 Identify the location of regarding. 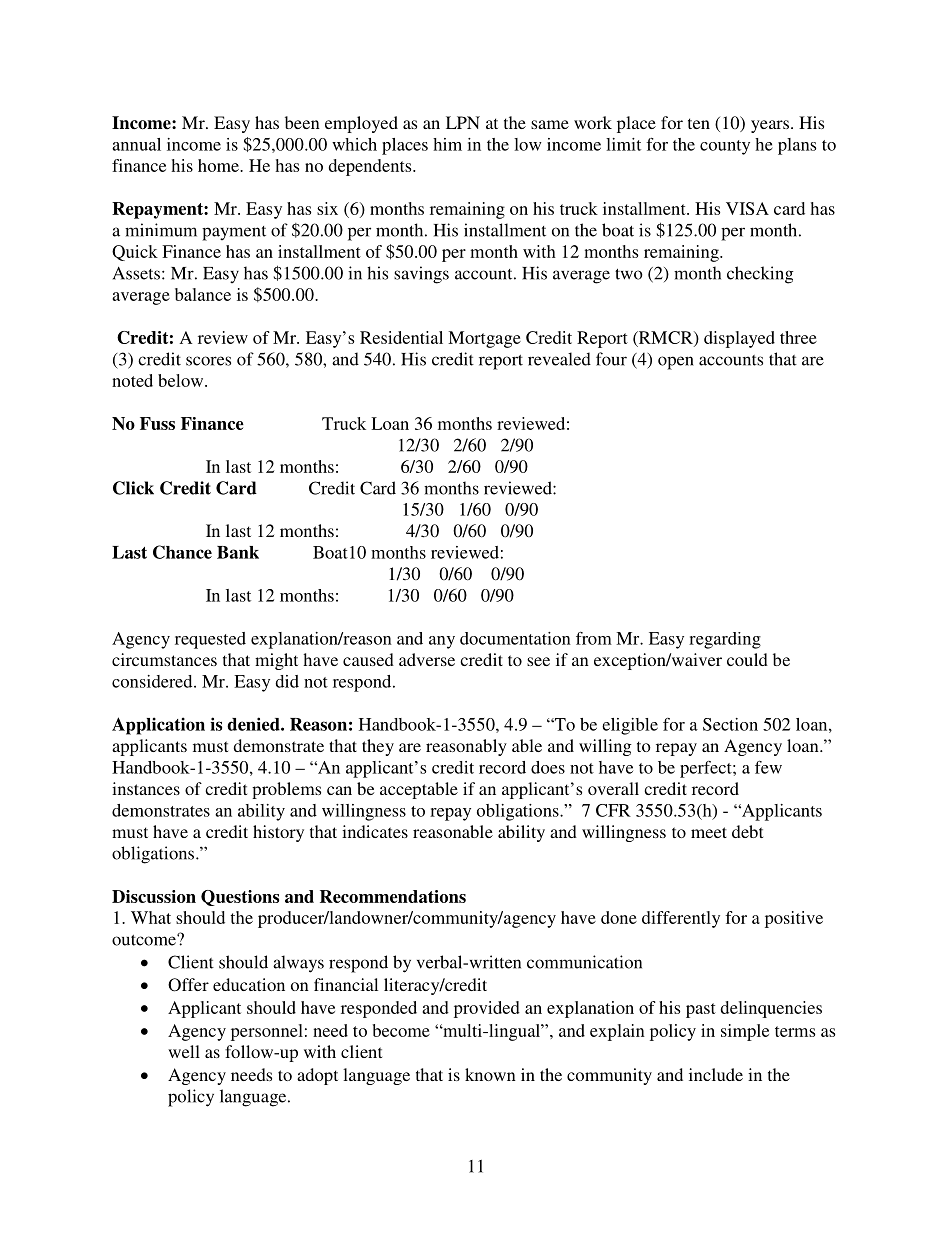
(725, 640).
